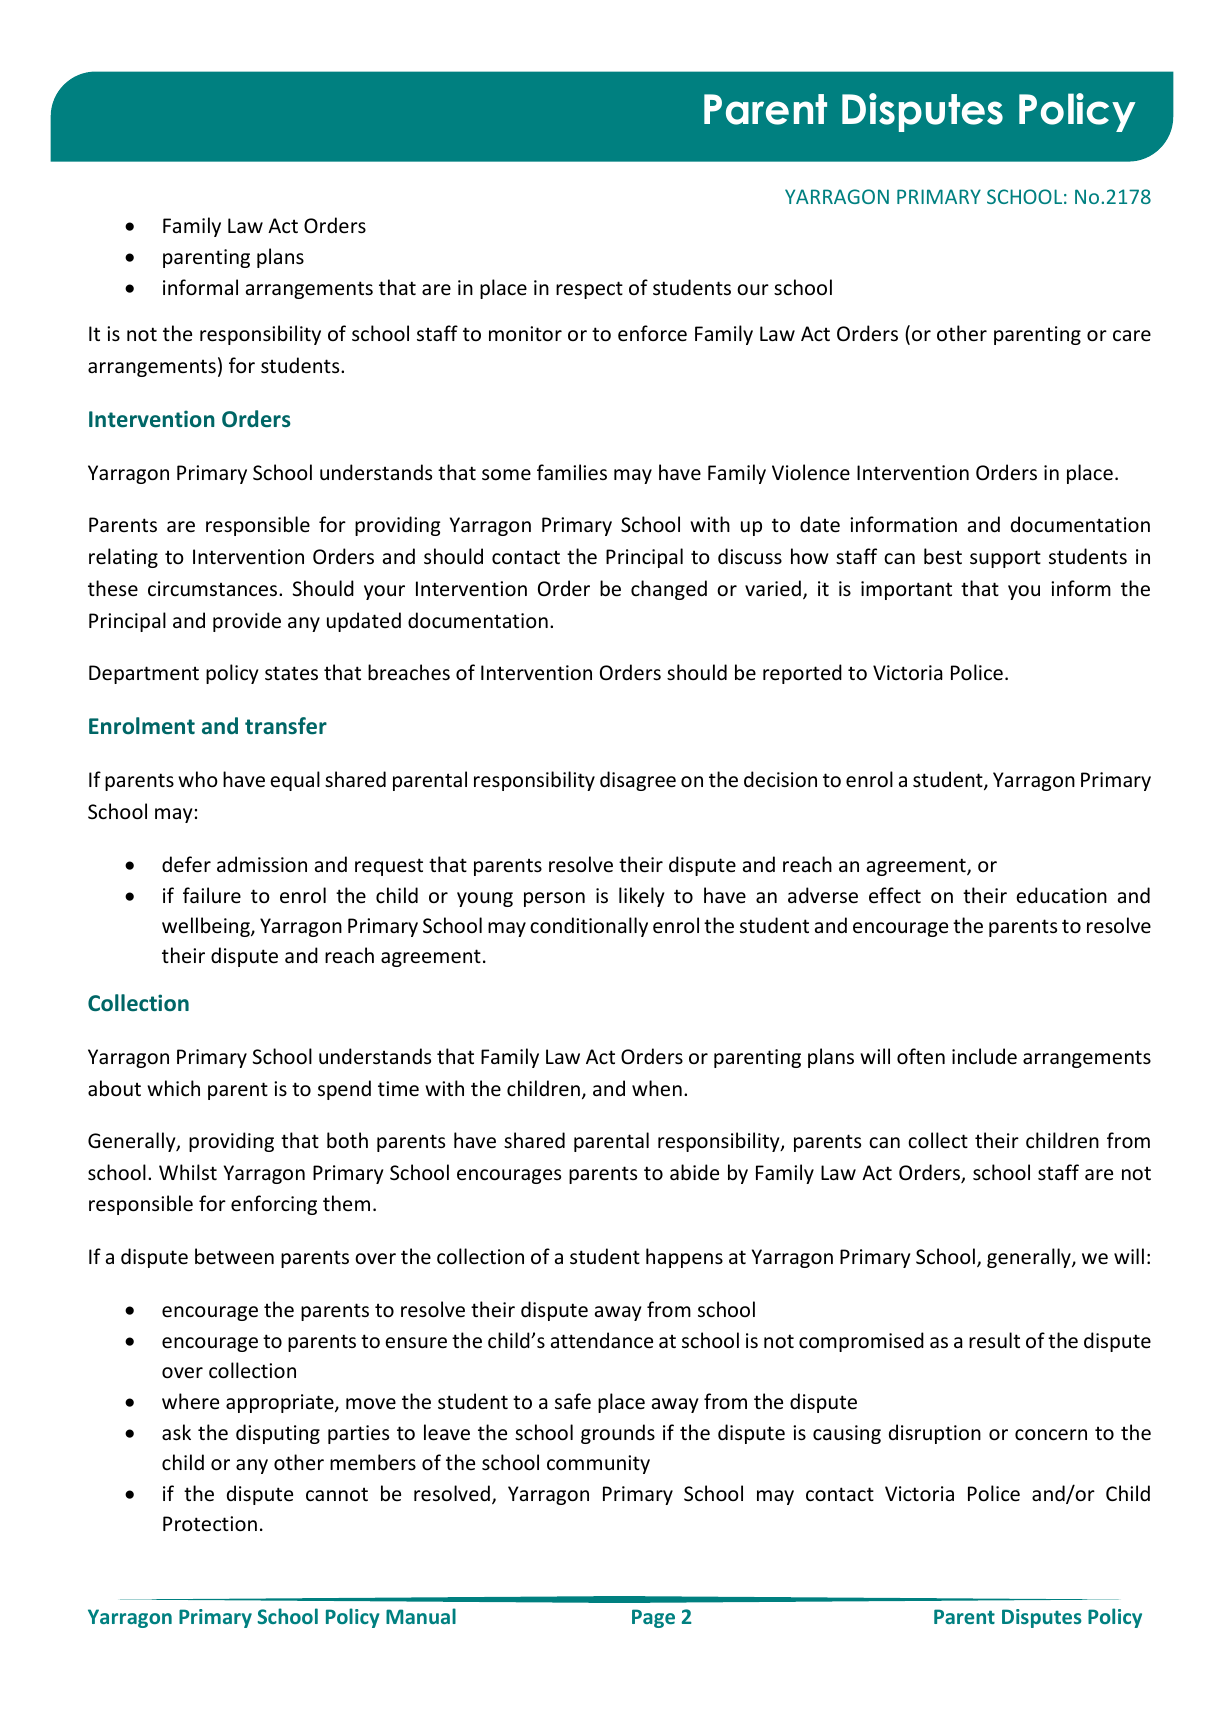 The width and height of the document is (1224, 1731). I want to click on conditionally, so click(589, 927).
